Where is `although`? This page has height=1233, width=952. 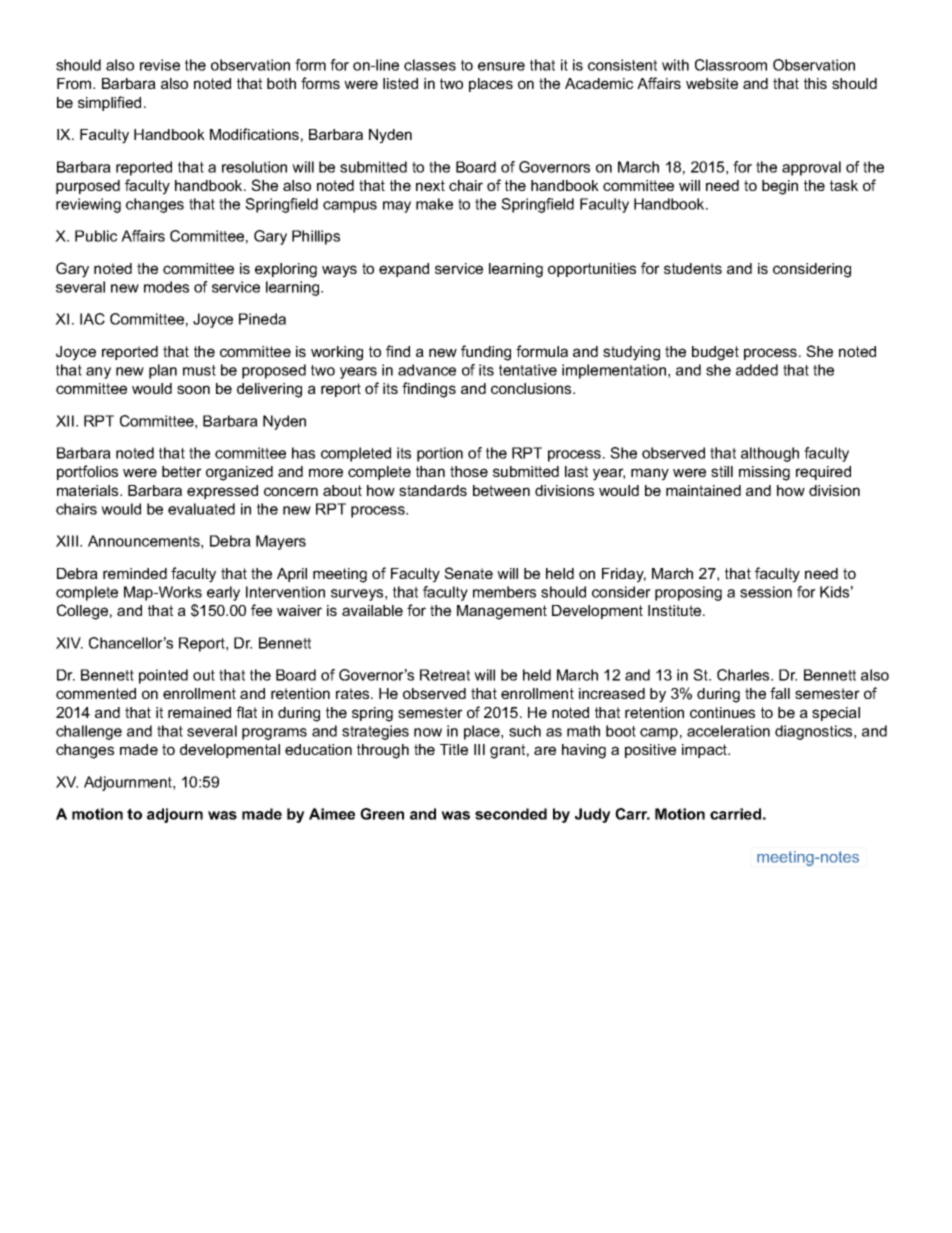 although is located at coordinates (770, 454).
